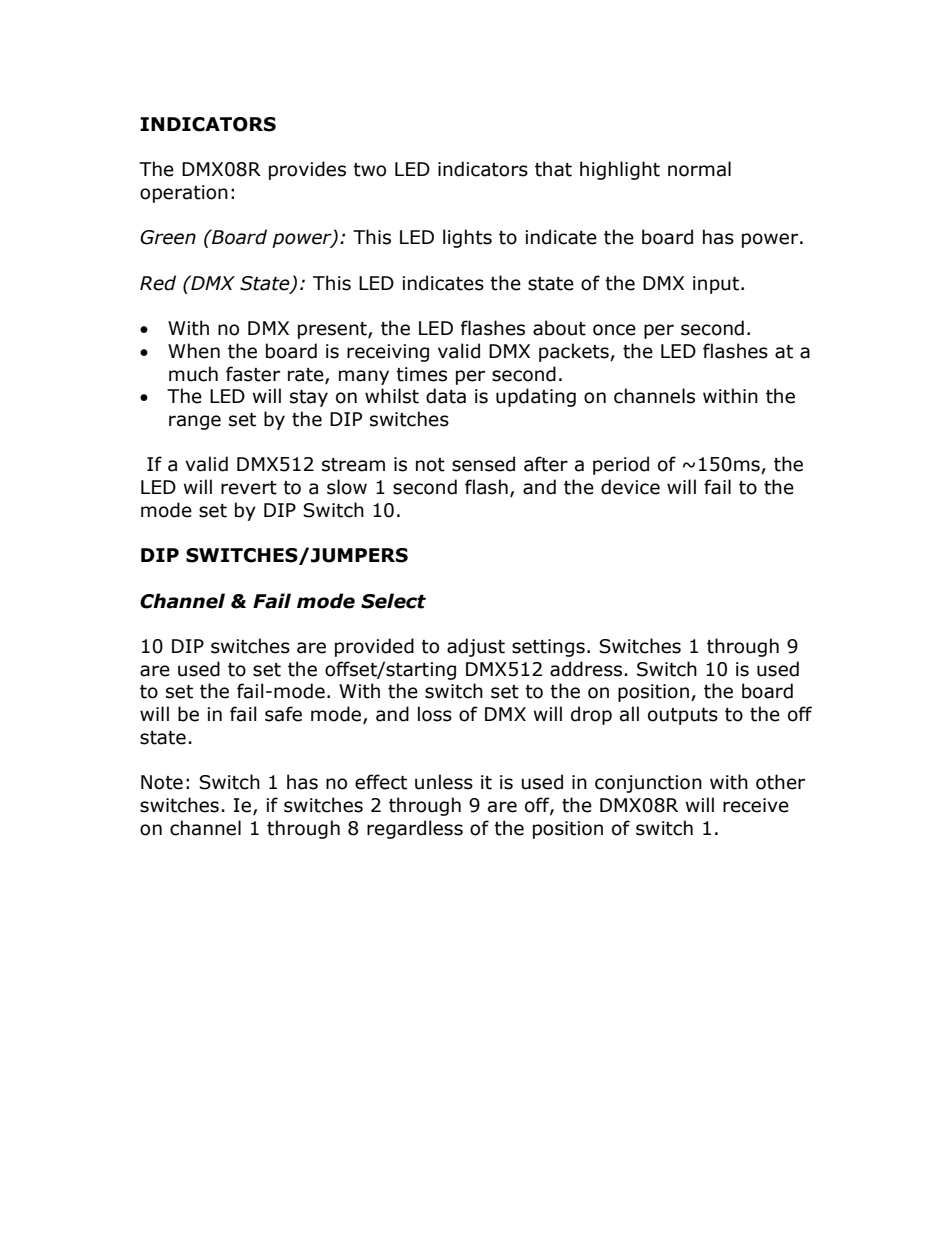 This screenshot has width=952, height=1233. Describe the element at coordinates (630, 487) in the screenshot. I see `device` at that location.
